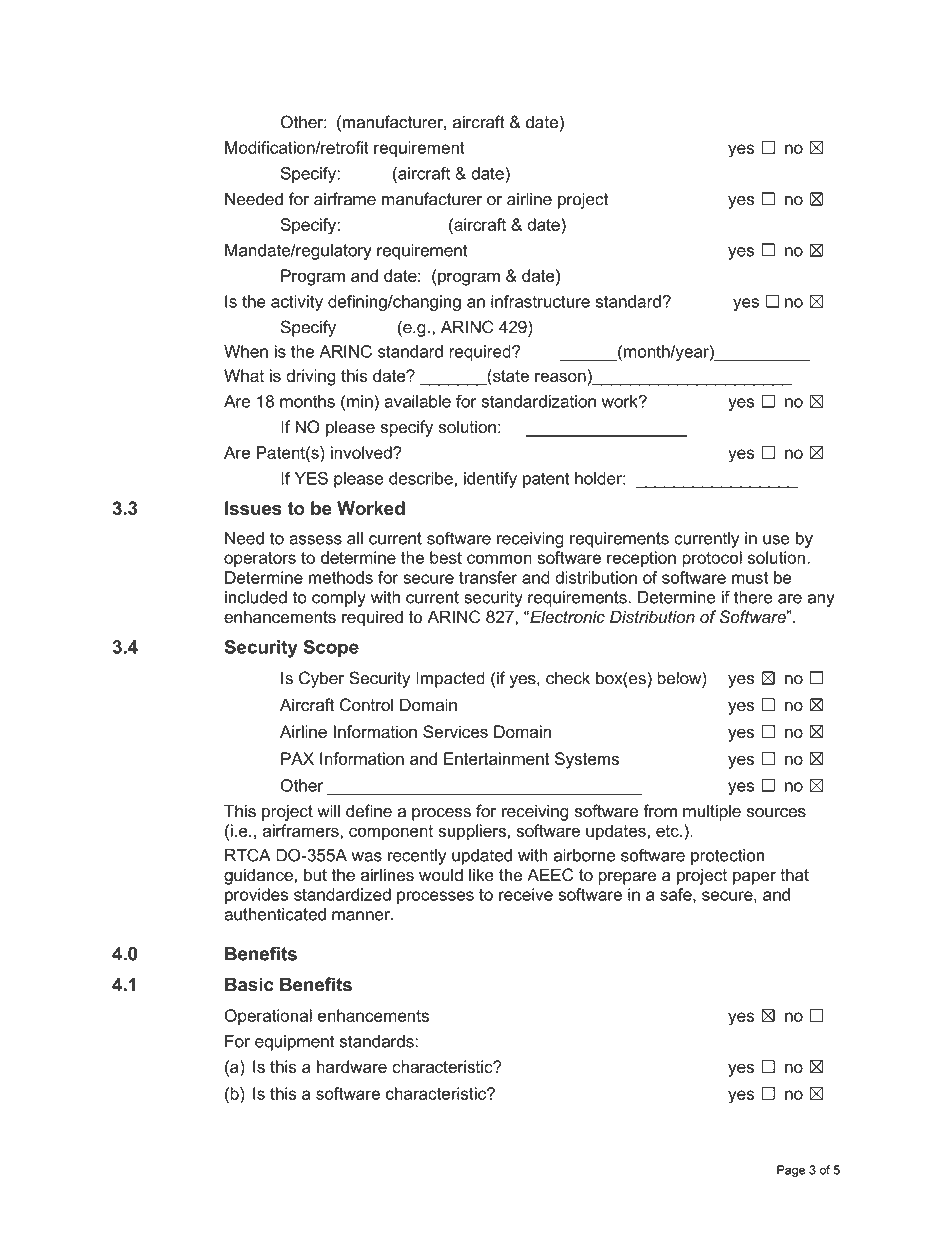 The height and width of the image is (1233, 952). I want to click on paper, so click(754, 878).
